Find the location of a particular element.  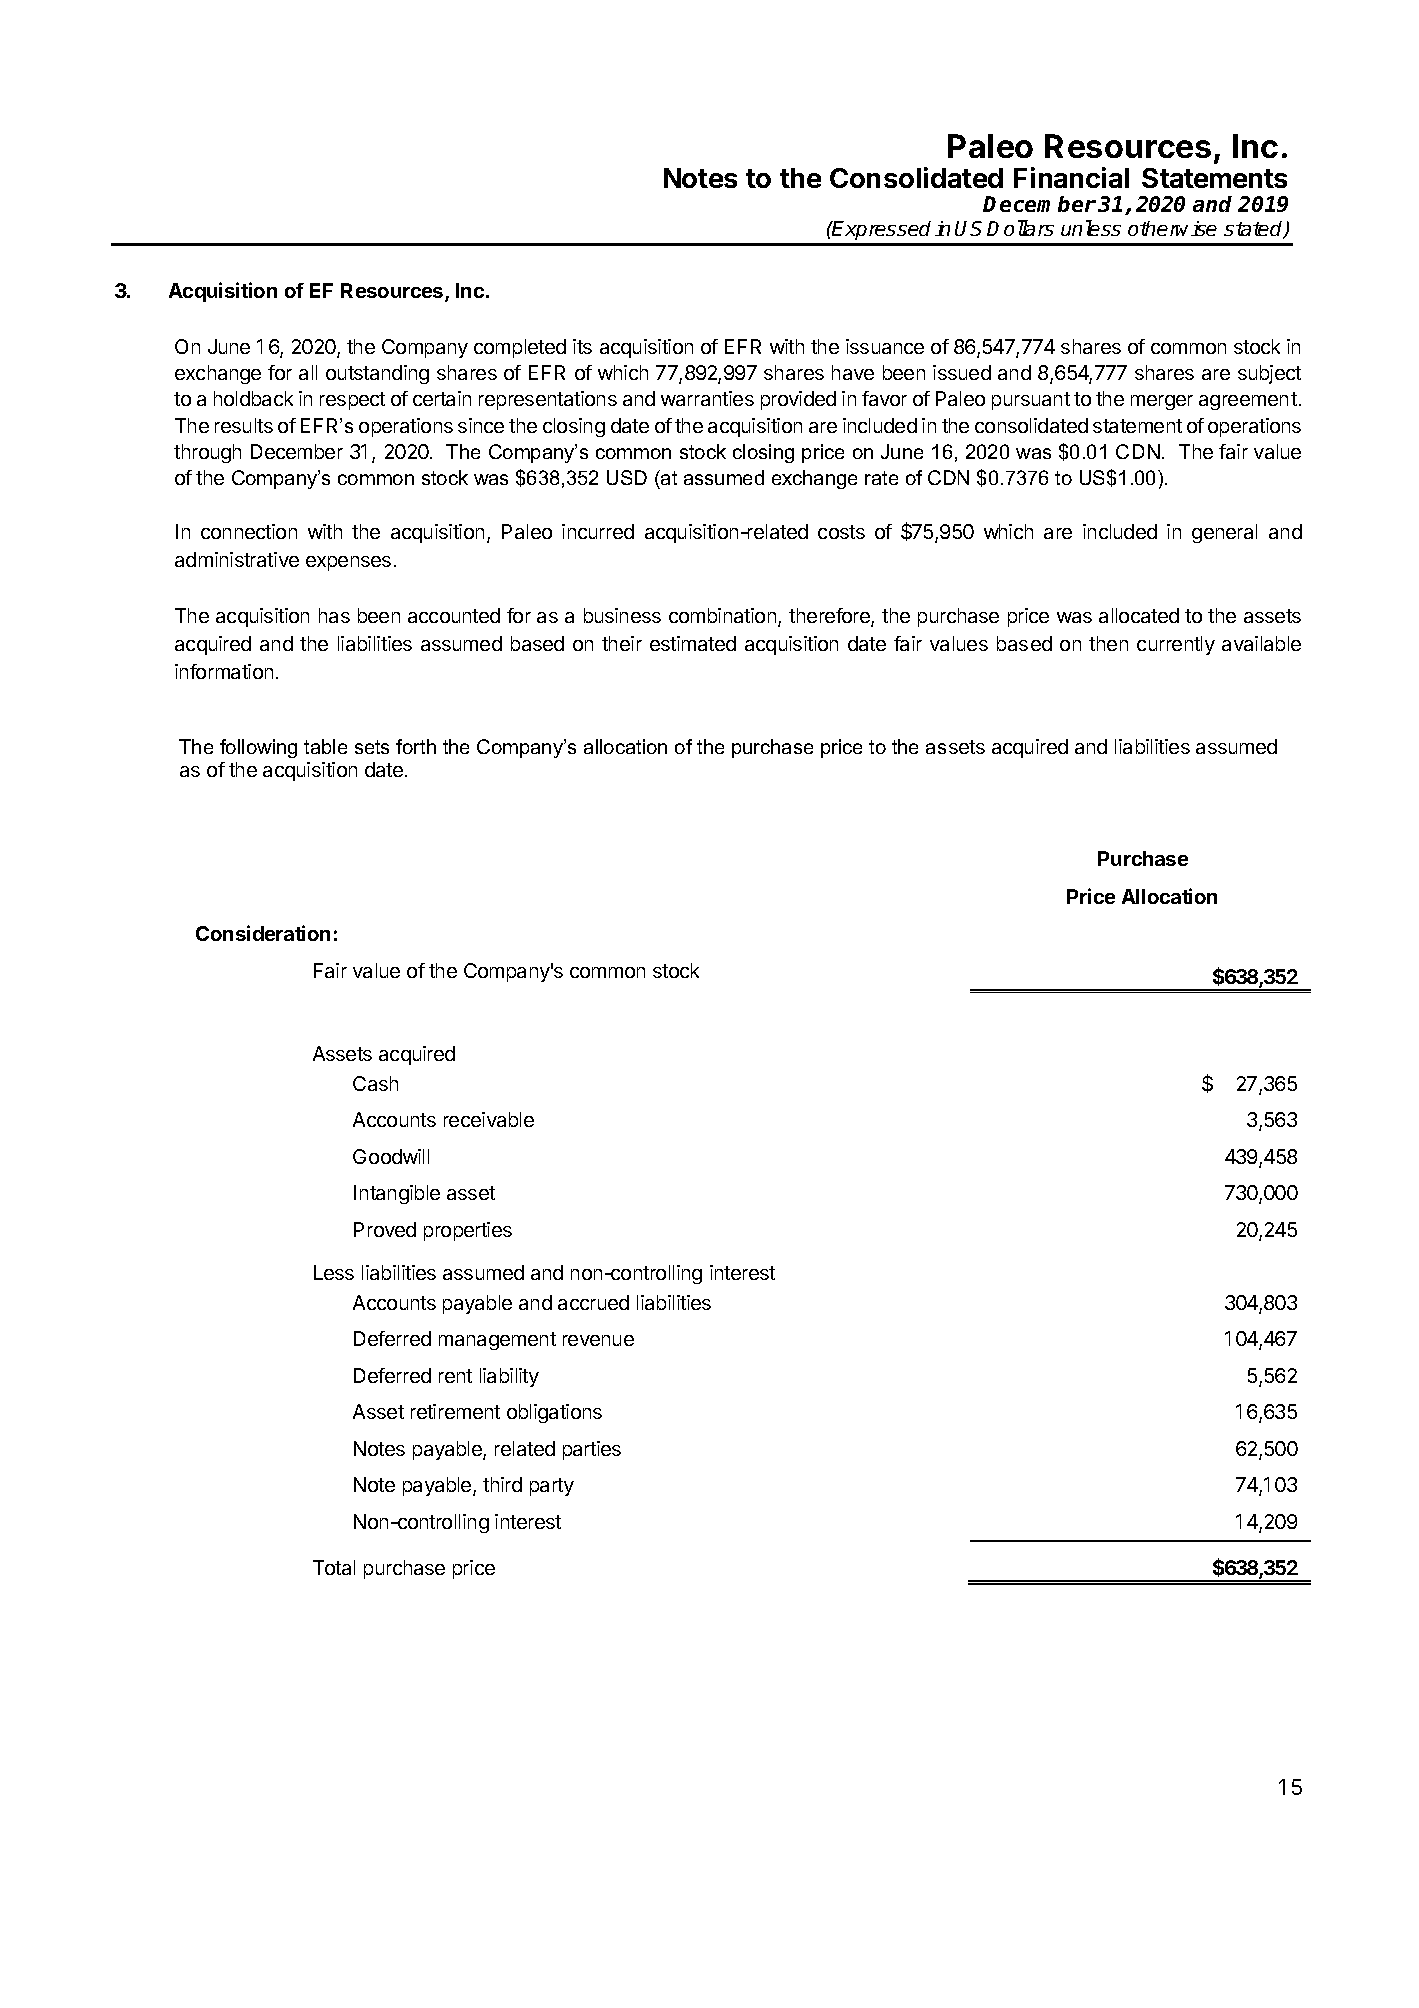

Total is located at coordinates (334, 1567).
